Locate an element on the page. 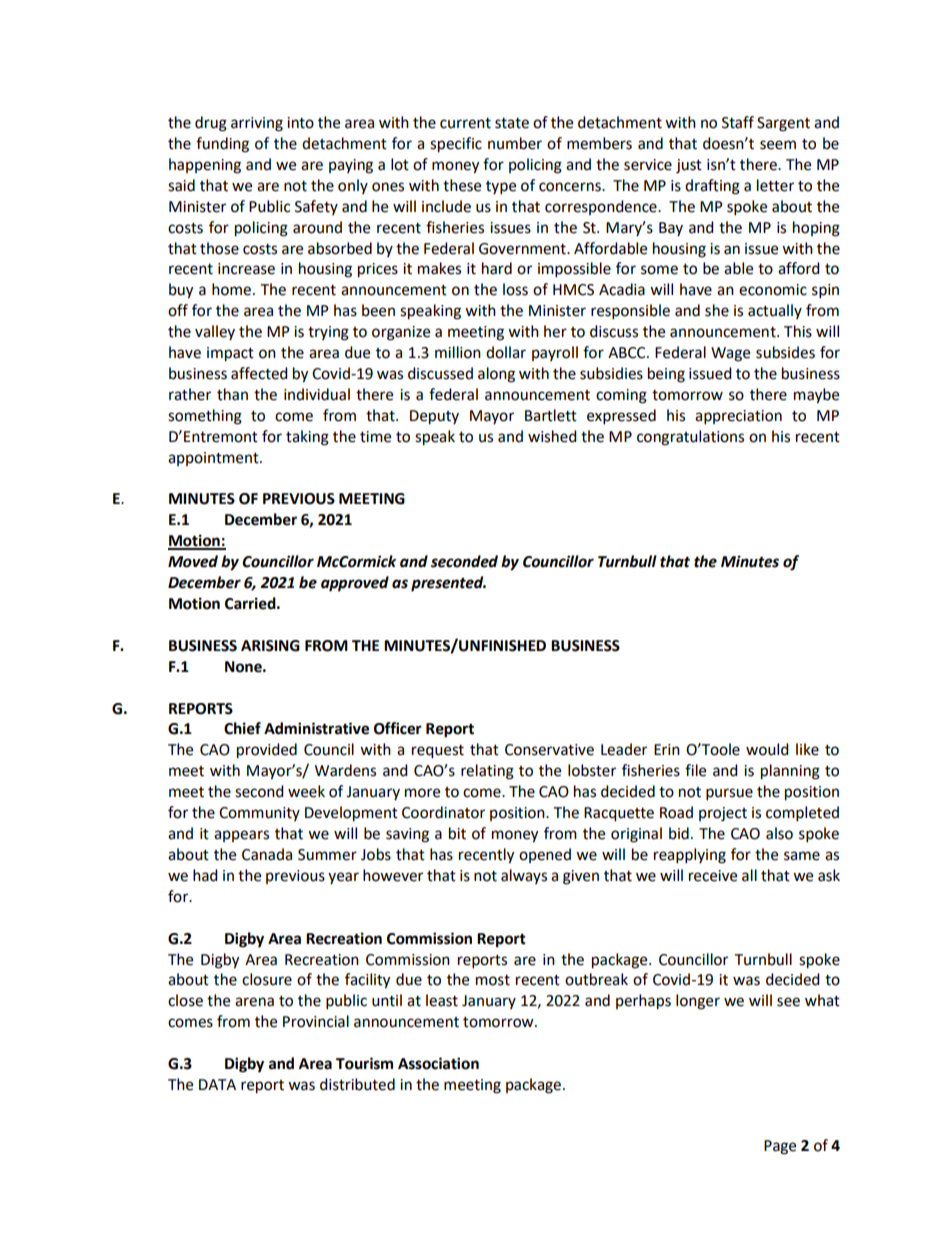  presented is located at coordinates (448, 584).
